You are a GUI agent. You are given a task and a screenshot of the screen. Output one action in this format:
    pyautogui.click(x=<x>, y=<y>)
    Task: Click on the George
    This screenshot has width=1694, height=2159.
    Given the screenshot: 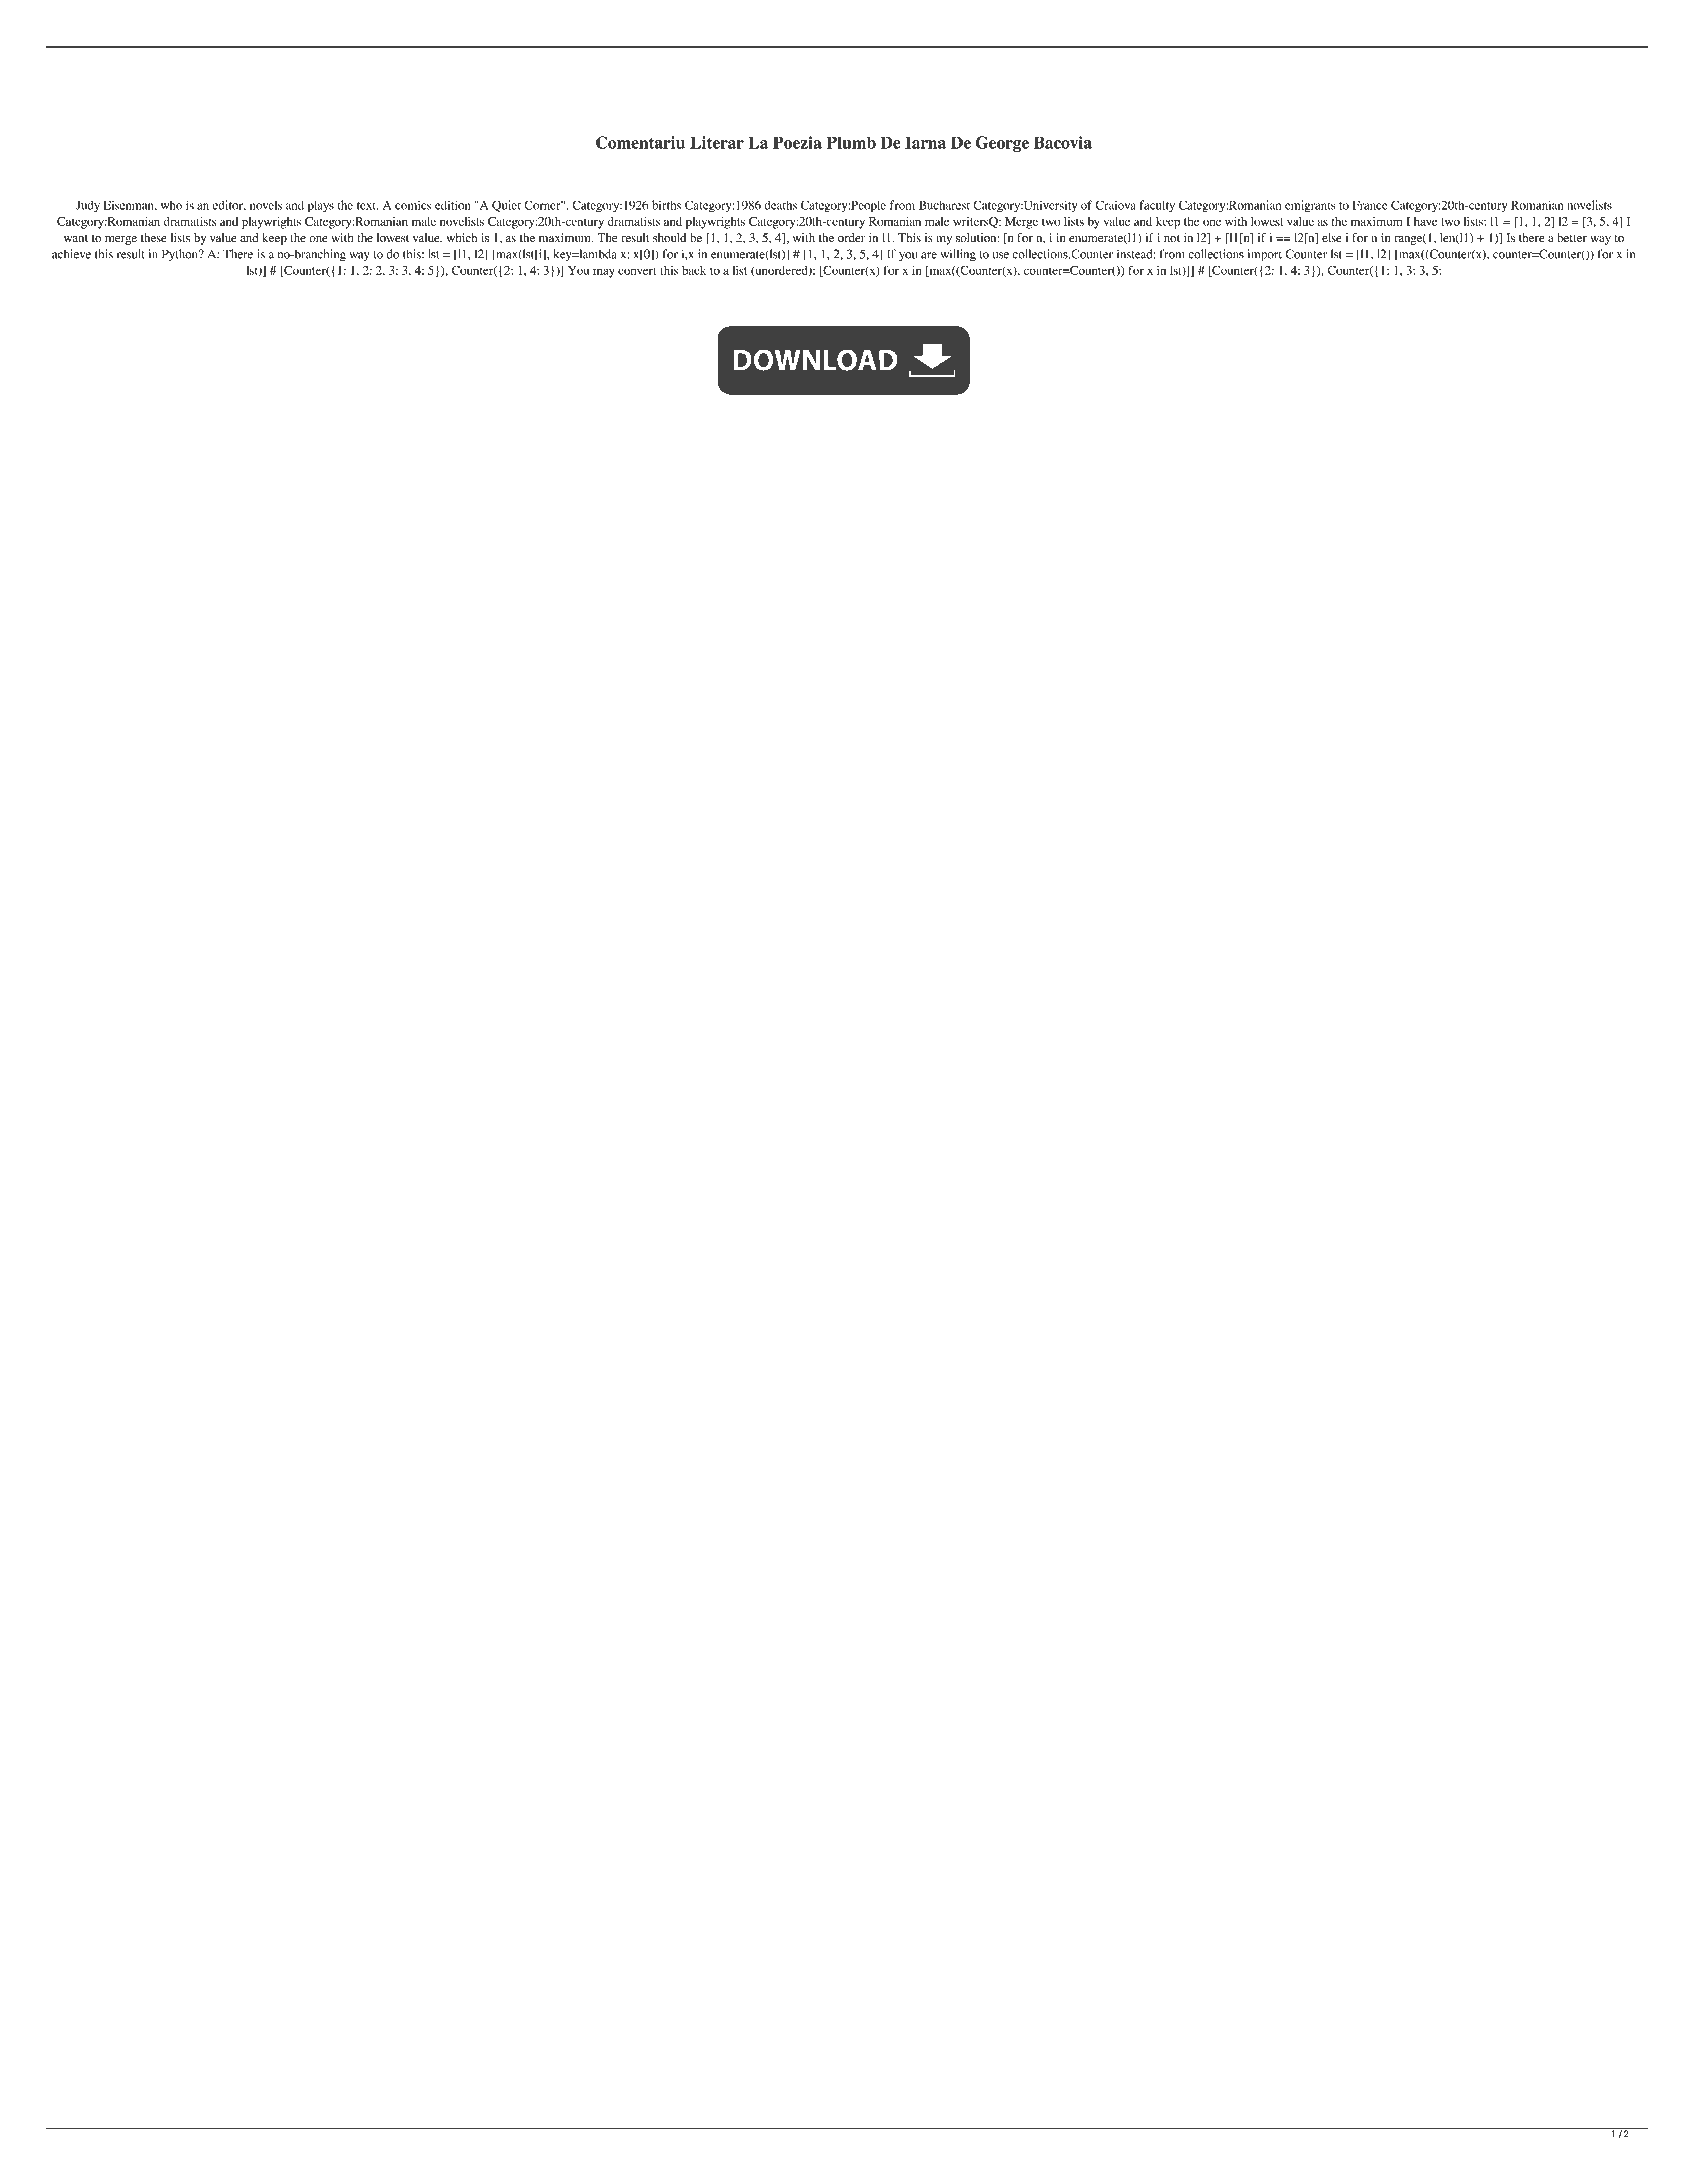 What is the action you would take?
    pyautogui.click(x=1002, y=144)
